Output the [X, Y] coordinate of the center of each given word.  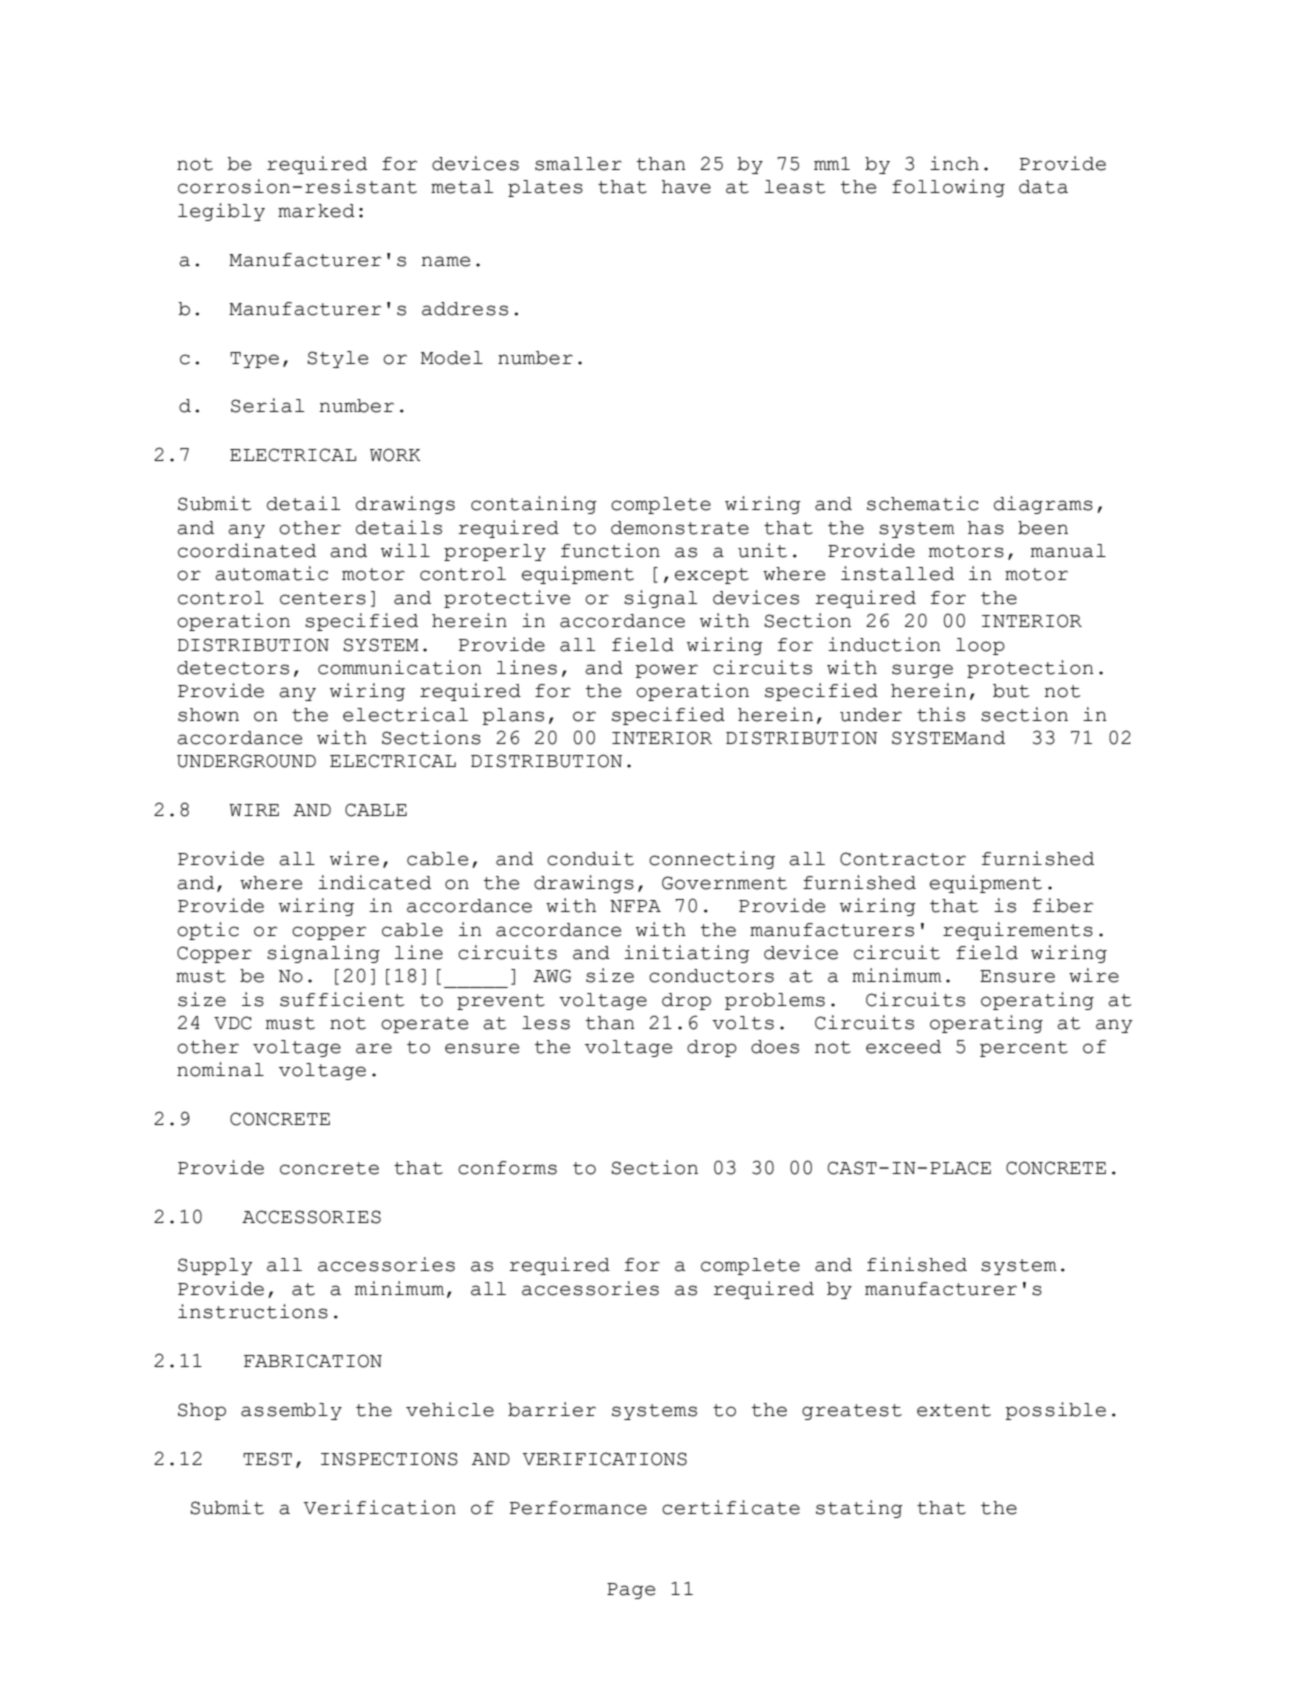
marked [316, 211]
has [986, 528]
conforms [507, 1168]
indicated [374, 882]
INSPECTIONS [389, 1459]
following [948, 188]
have [686, 187]
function [610, 550]
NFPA [635, 906]
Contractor [903, 859]
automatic [271, 573]
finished [917, 1264]
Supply [215, 1266]
